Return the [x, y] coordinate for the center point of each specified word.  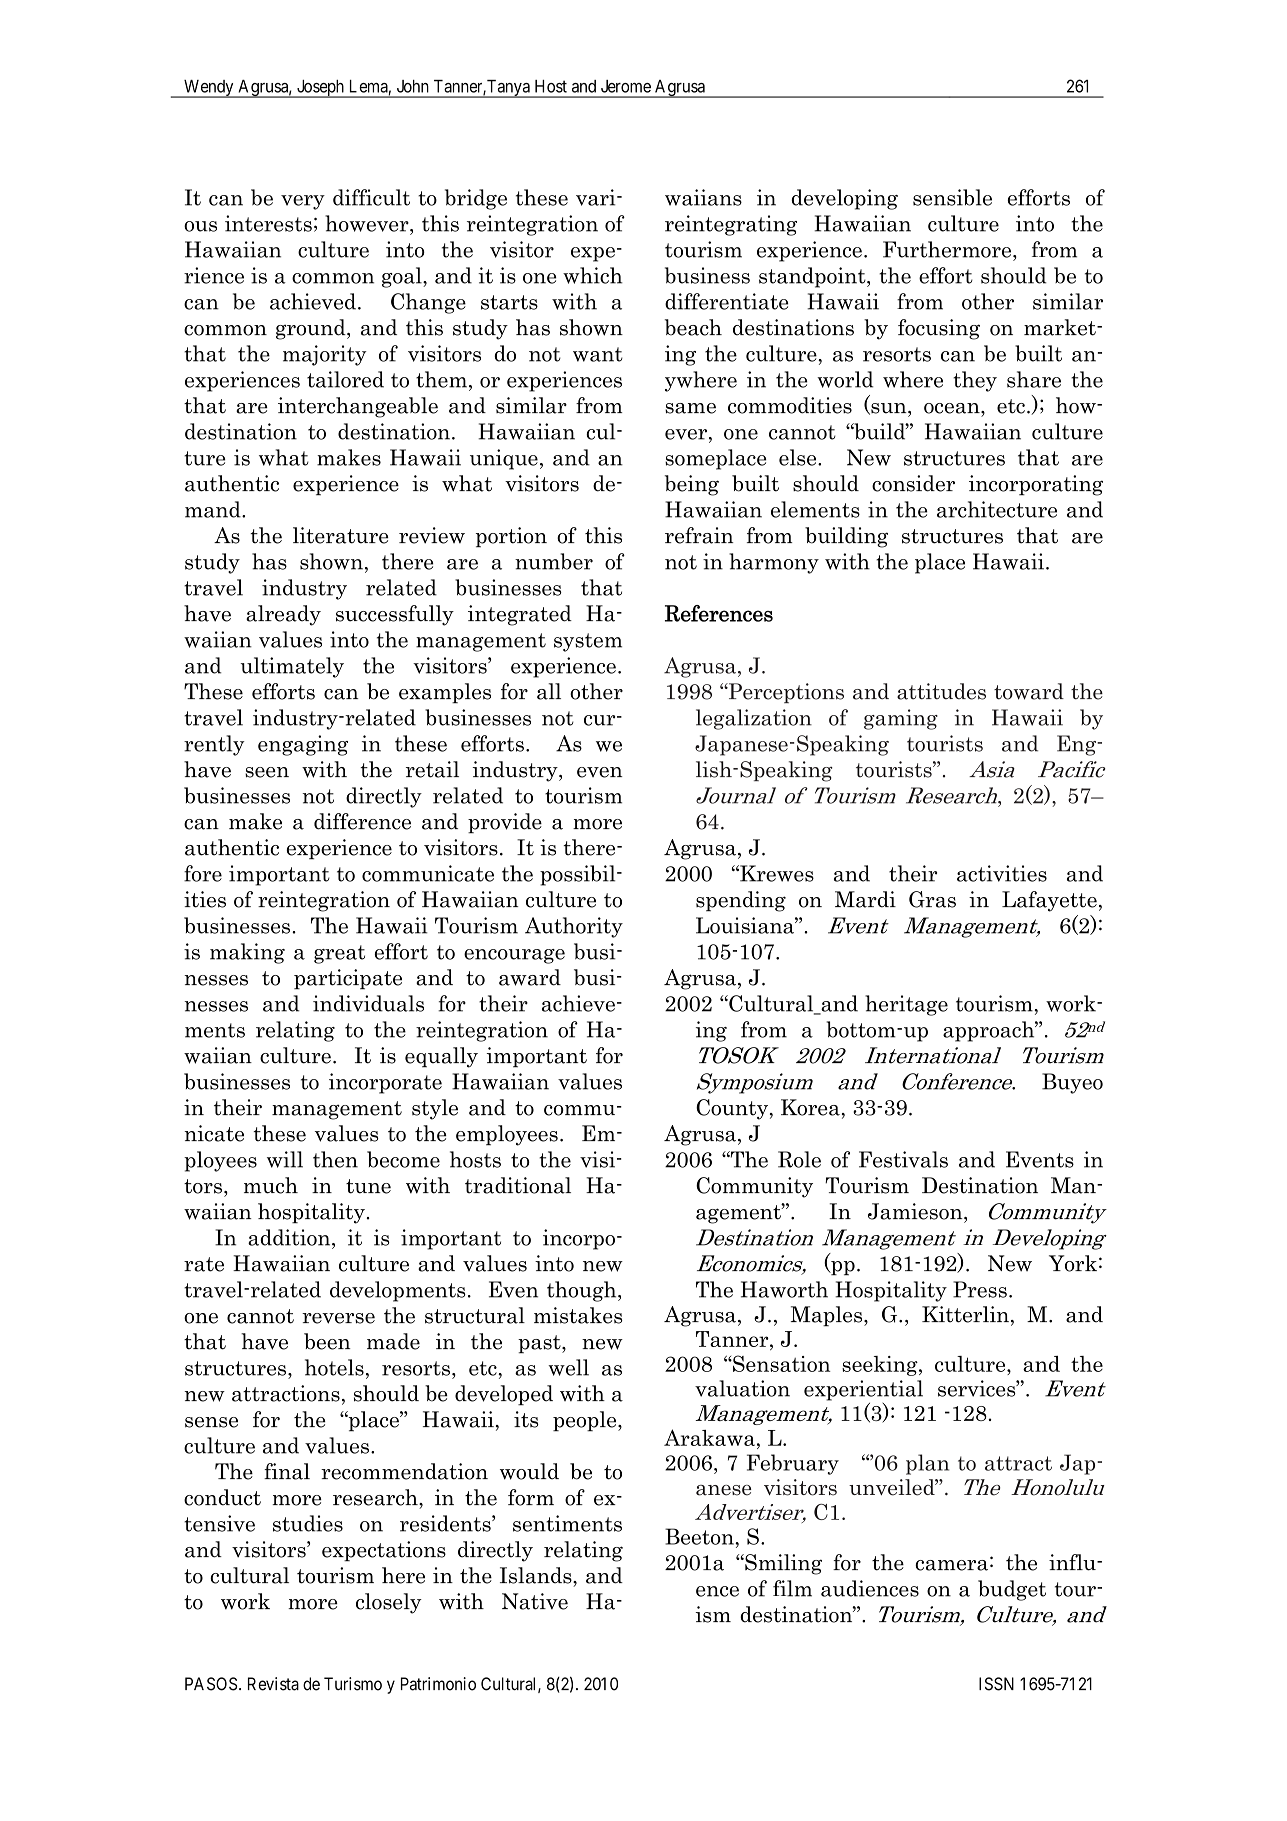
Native [535, 1601]
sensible [952, 197]
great [339, 954]
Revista [273, 1684]
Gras [932, 899]
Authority [574, 927]
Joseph [320, 89]
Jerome [626, 86]
